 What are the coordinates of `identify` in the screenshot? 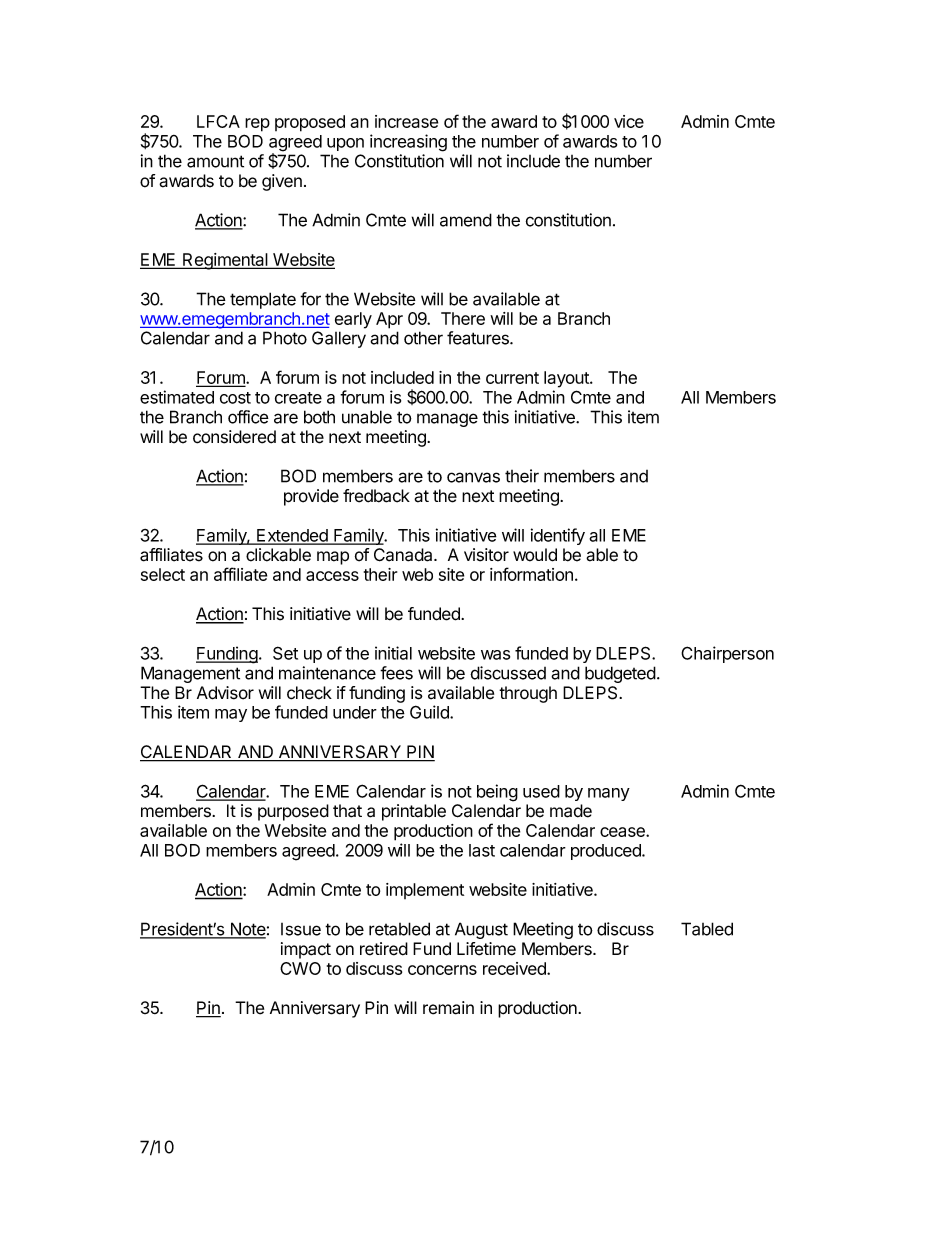 It's located at (558, 536).
